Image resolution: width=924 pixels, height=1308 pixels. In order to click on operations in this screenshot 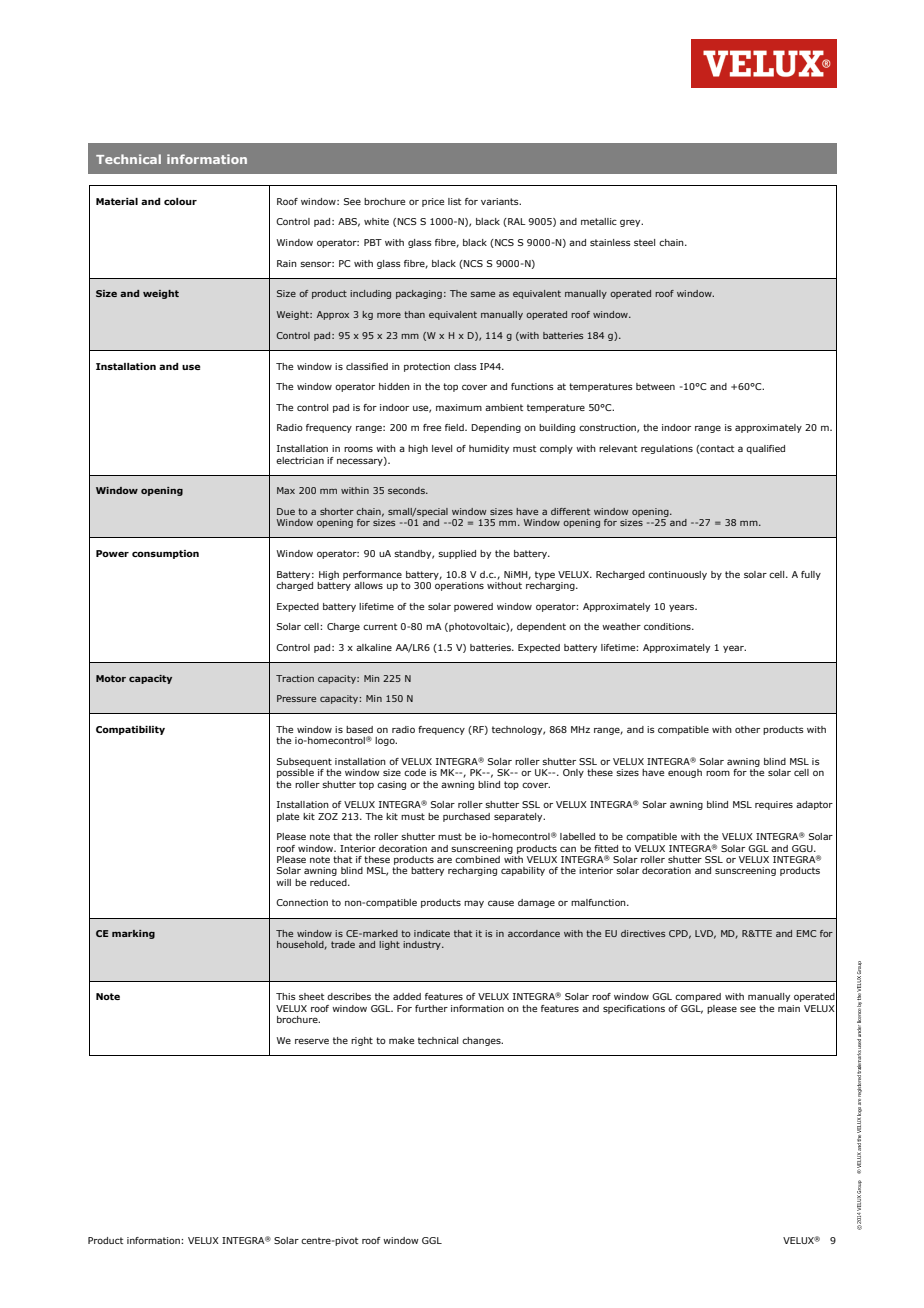, I will do `click(459, 586)`.
